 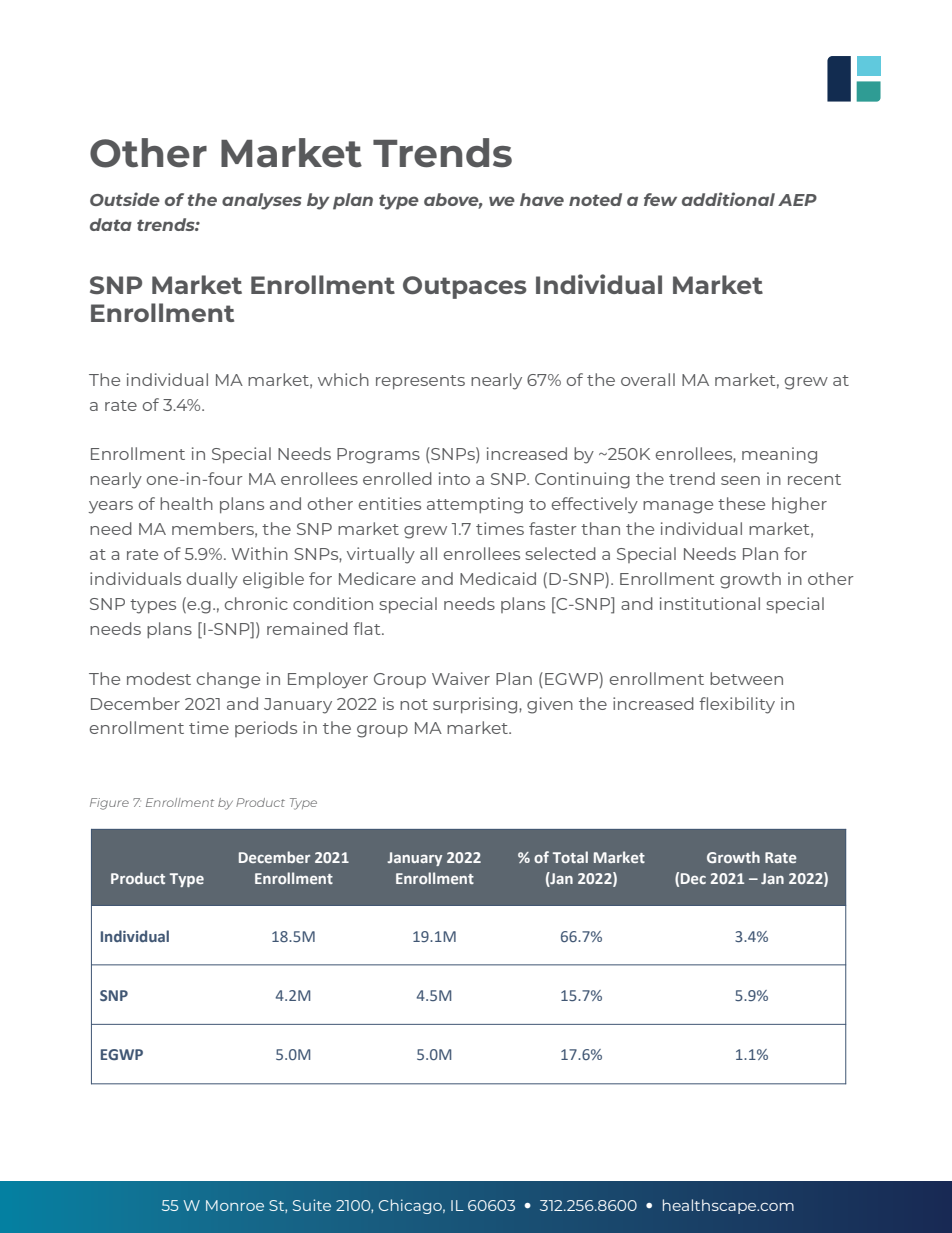 What do you see at coordinates (475, 505) in the document?
I see `attempting` at bounding box center [475, 505].
